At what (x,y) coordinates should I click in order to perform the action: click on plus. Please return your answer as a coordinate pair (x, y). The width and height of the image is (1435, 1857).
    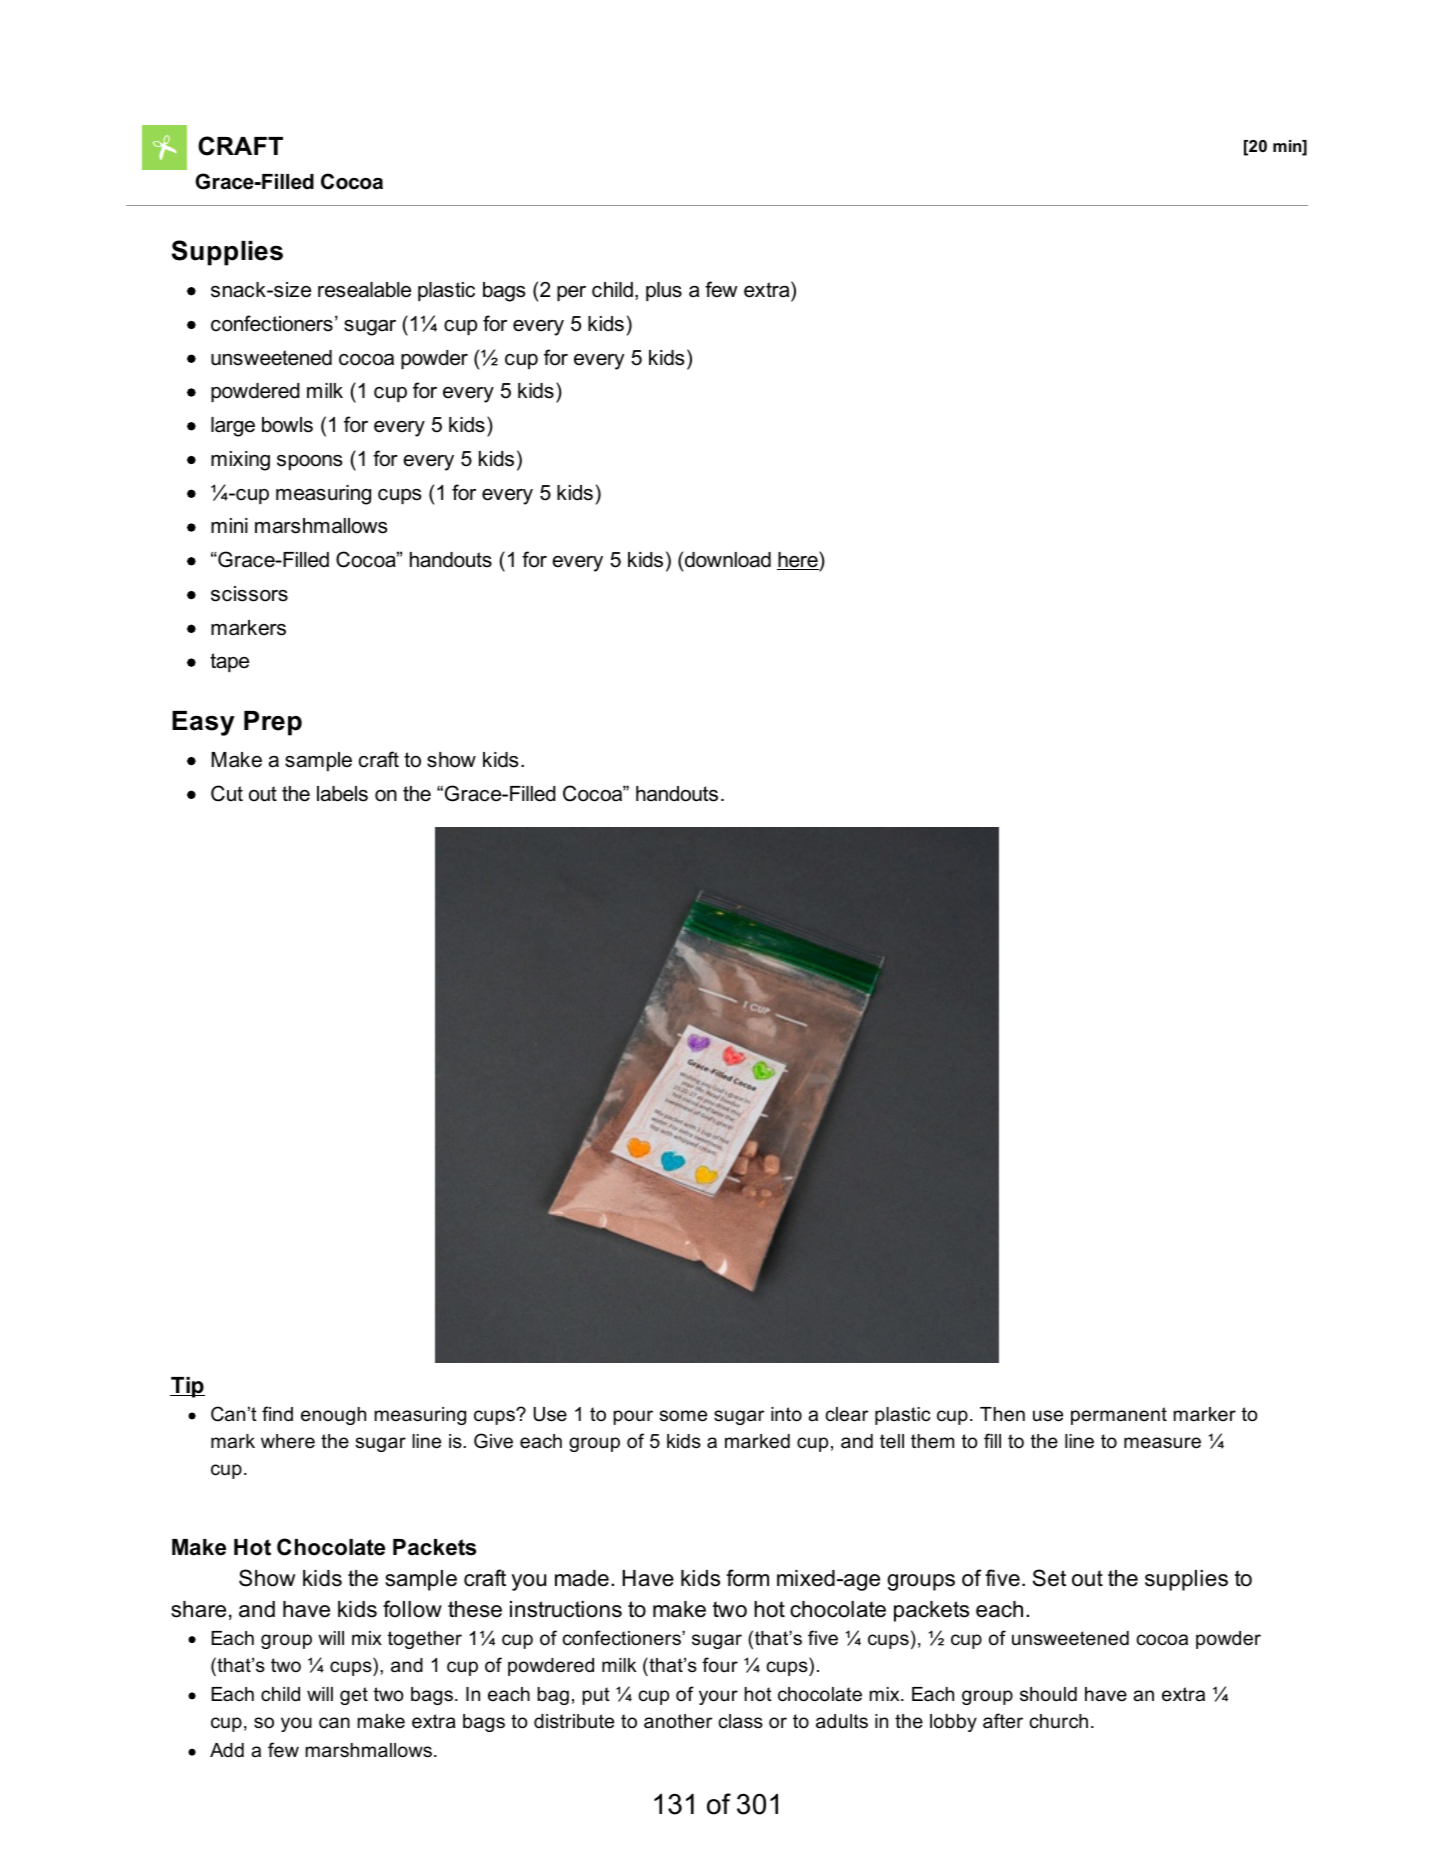
    Looking at the image, I should click on (664, 291).
